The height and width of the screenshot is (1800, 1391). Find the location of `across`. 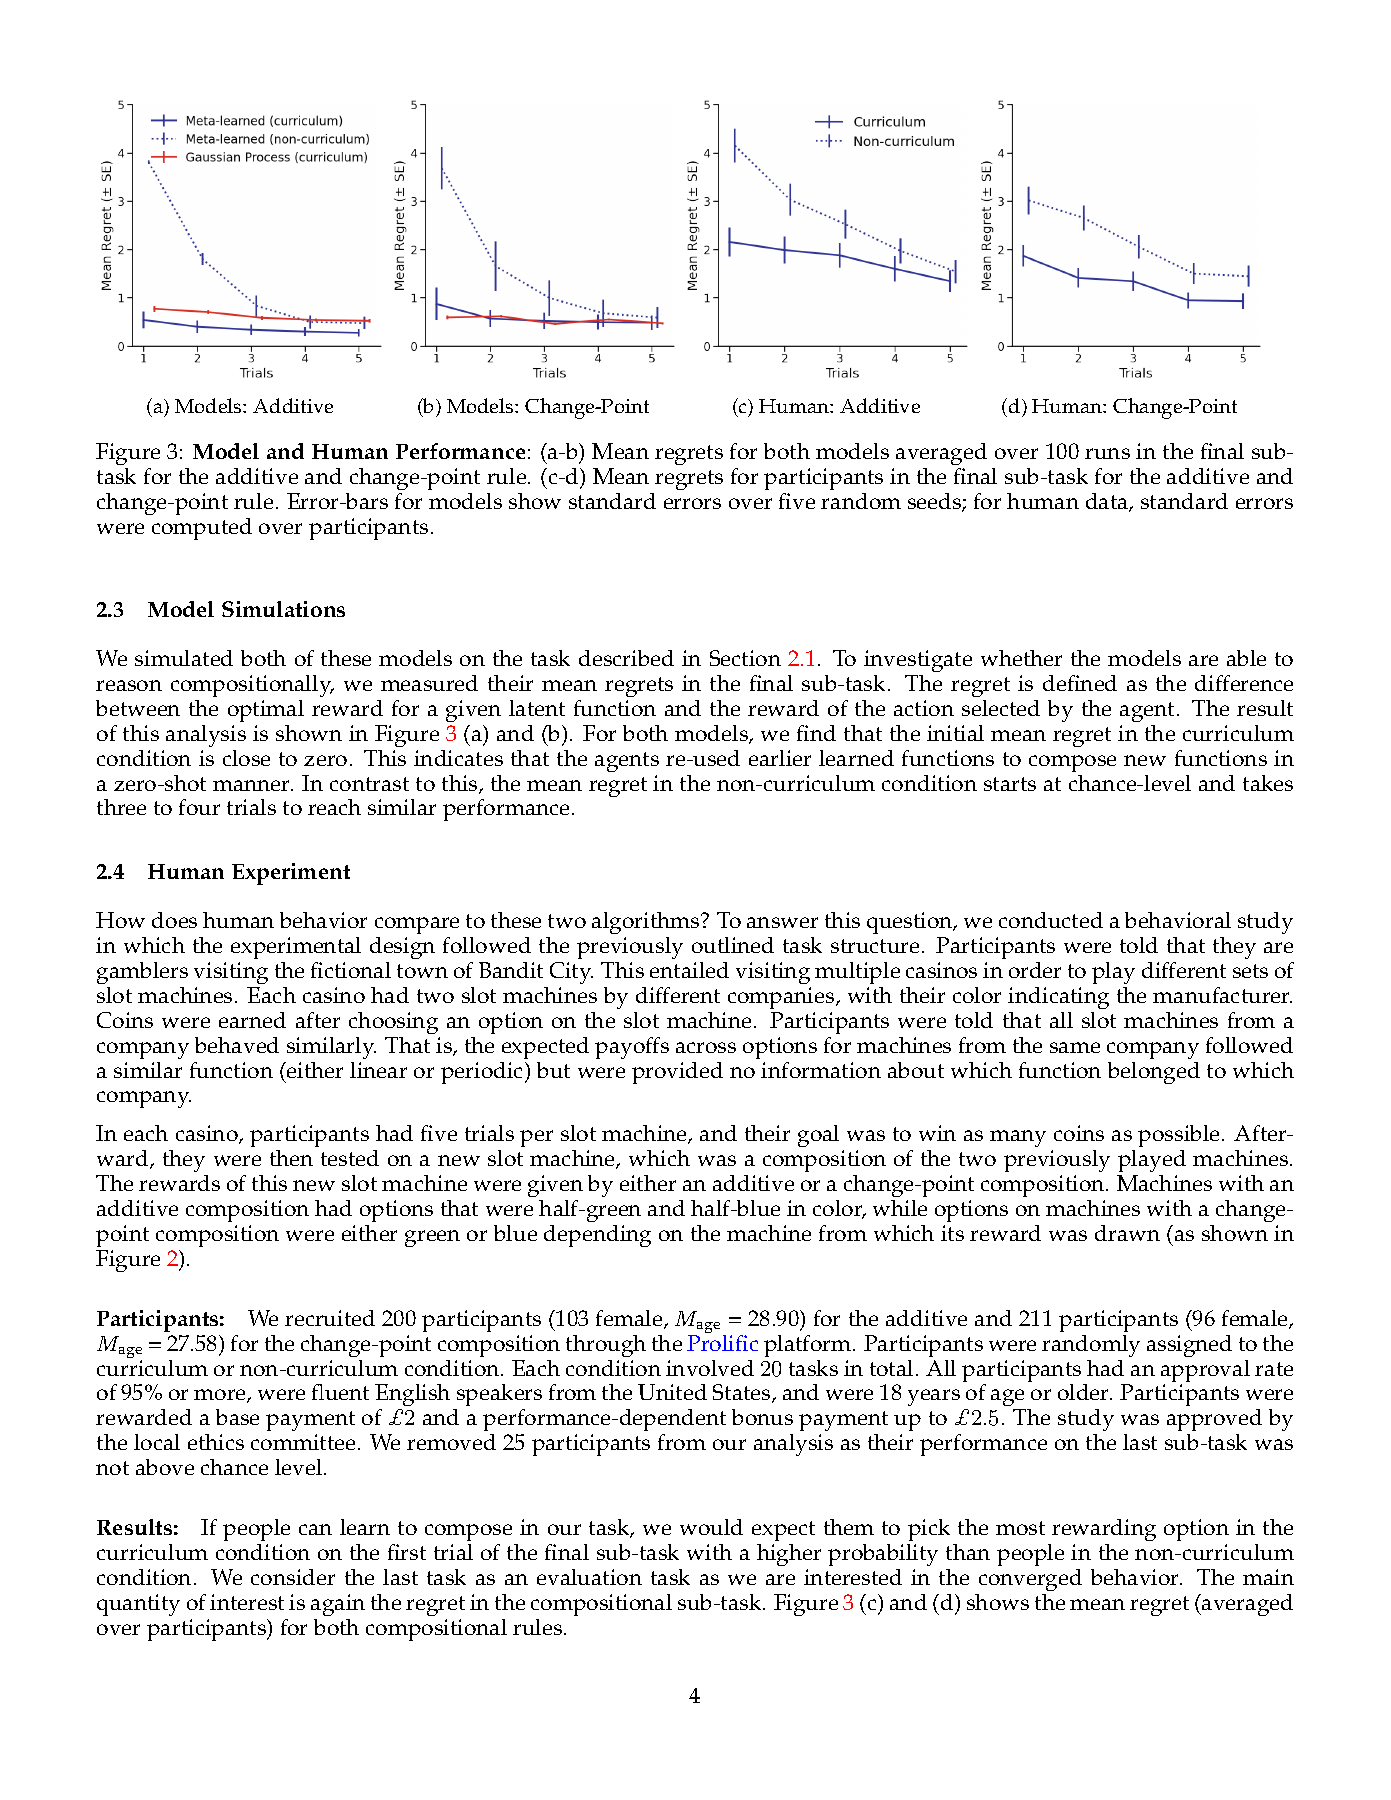

across is located at coordinates (706, 1047).
